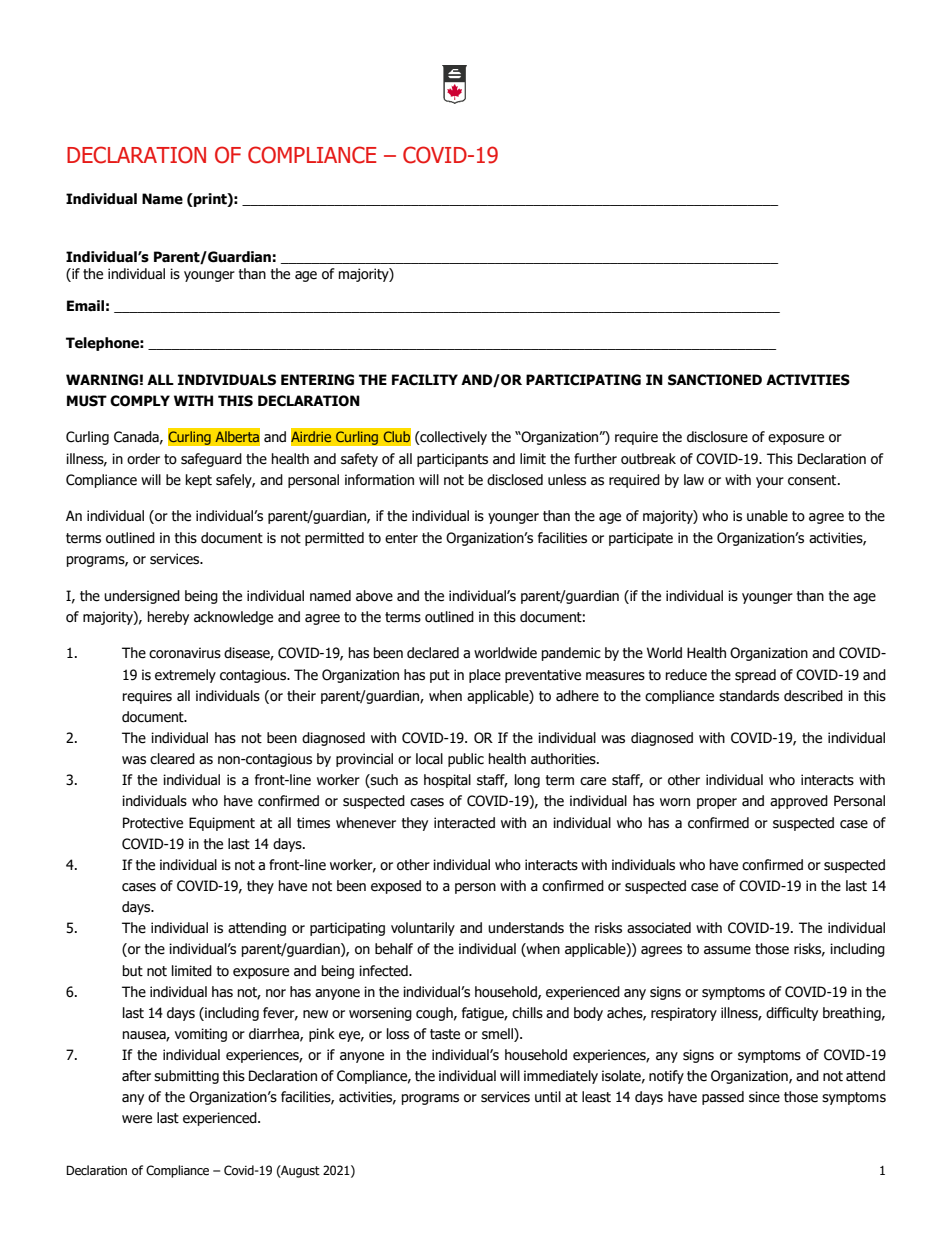 This screenshot has width=952, height=1233. Describe the element at coordinates (425, 380) in the screenshot. I see `FACILITY` at that location.
